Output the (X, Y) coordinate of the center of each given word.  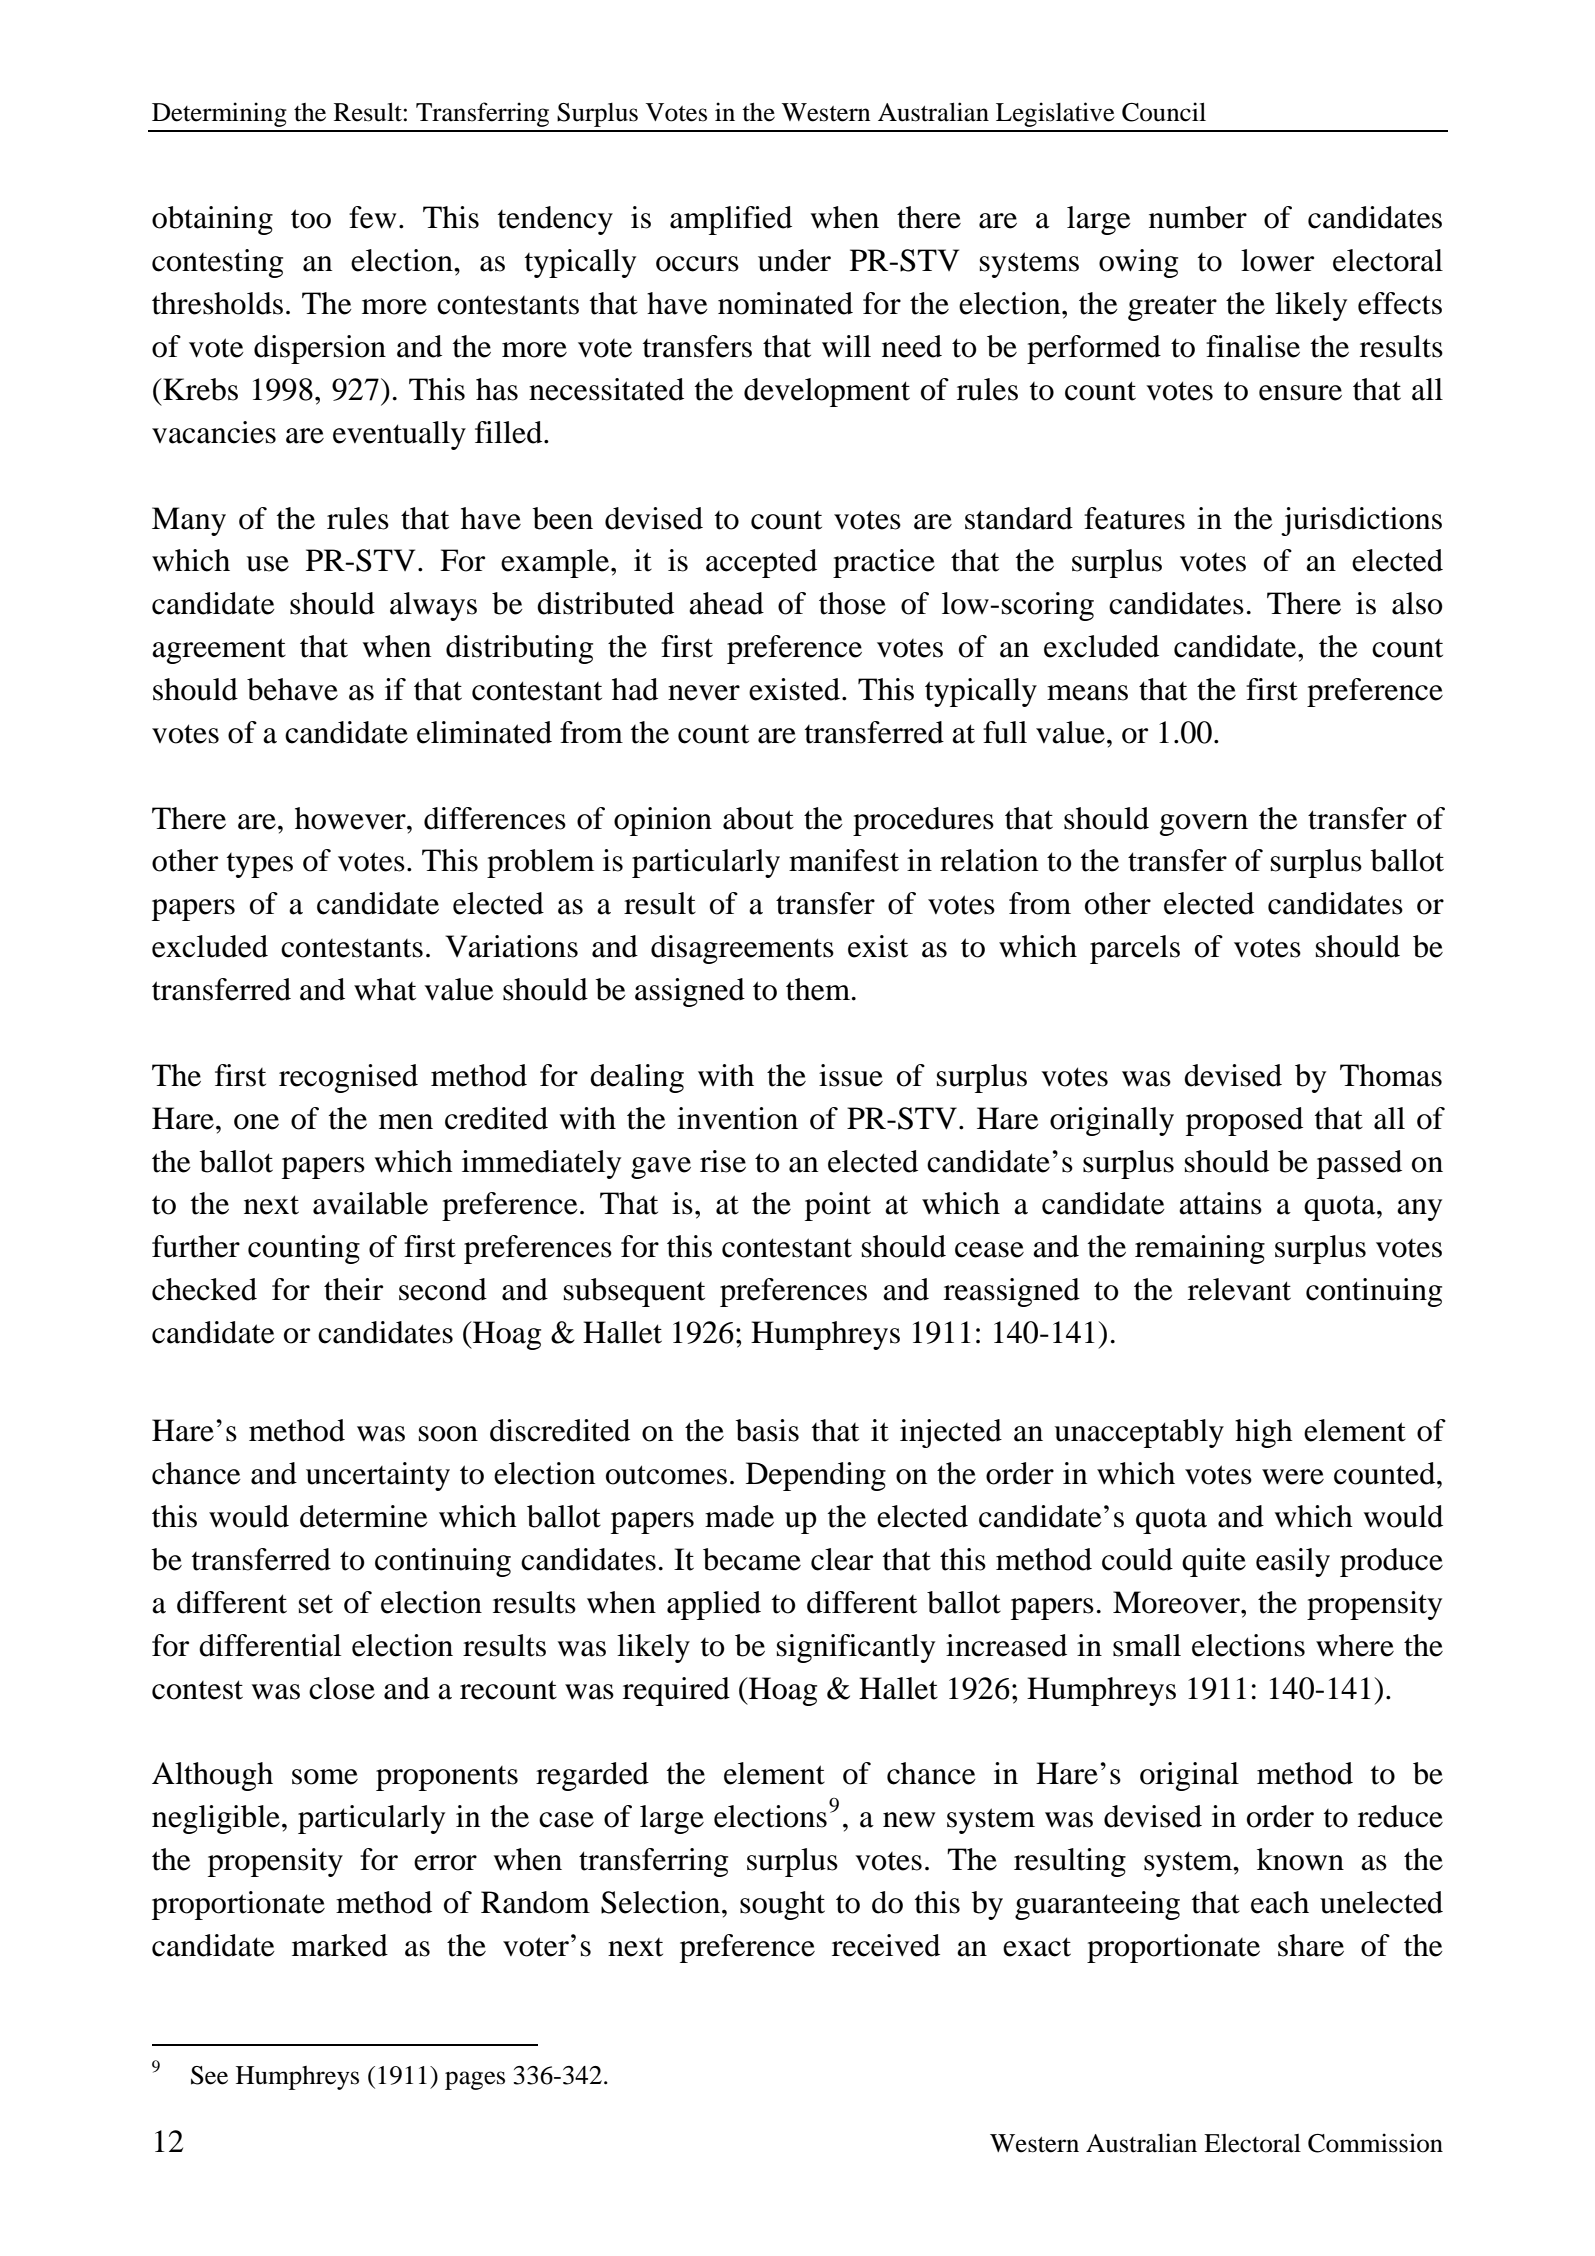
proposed (1244, 1121)
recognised (348, 1078)
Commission (1375, 2143)
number (1198, 217)
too (311, 219)
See (209, 2075)
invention (737, 1118)
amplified (731, 220)
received (886, 1945)
